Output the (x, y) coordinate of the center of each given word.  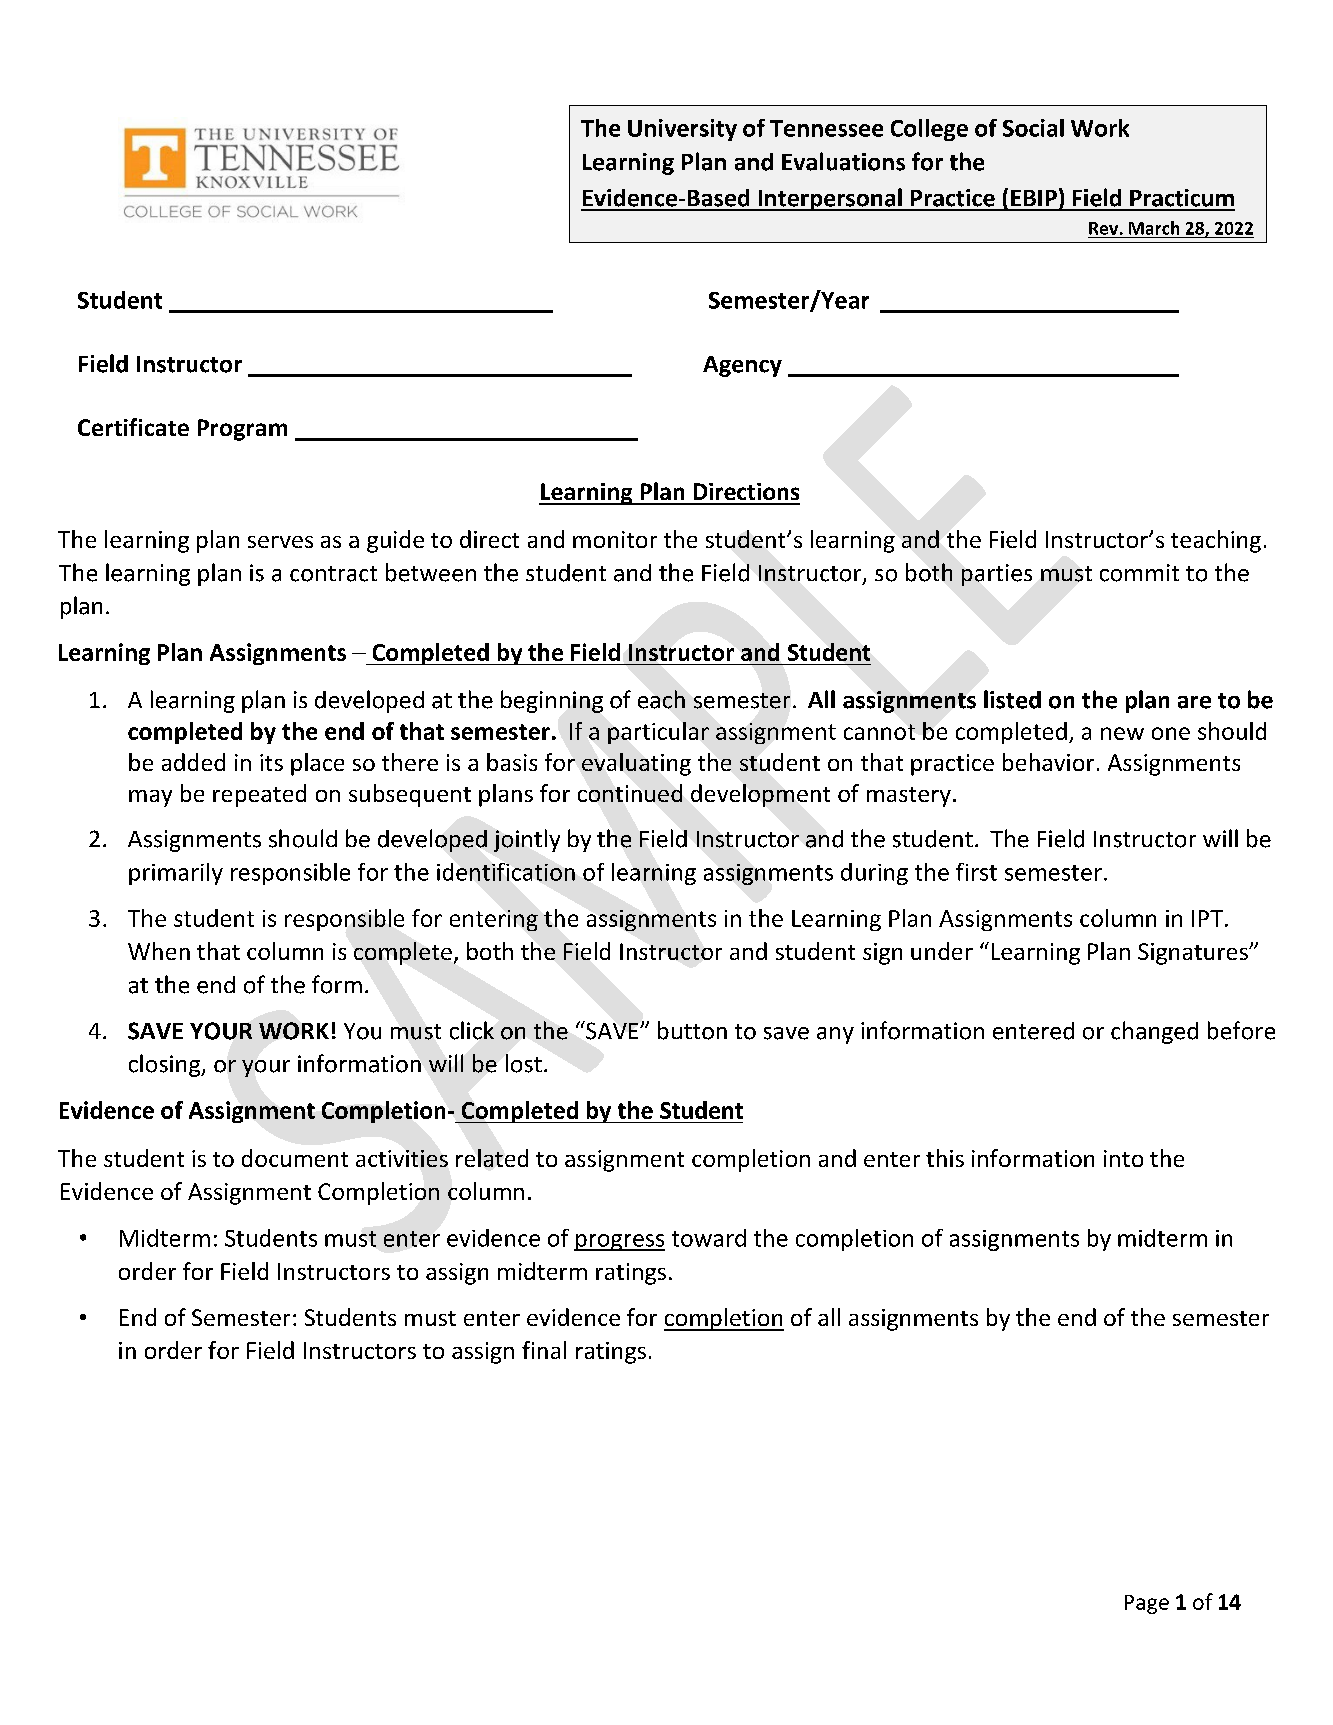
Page (1147, 1604)
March (1154, 228)
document (295, 1158)
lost (524, 1063)
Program (242, 430)
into (1123, 1158)
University (682, 130)
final (544, 1350)
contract (333, 574)
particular (658, 733)
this (945, 1158)
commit (1139, 573)
